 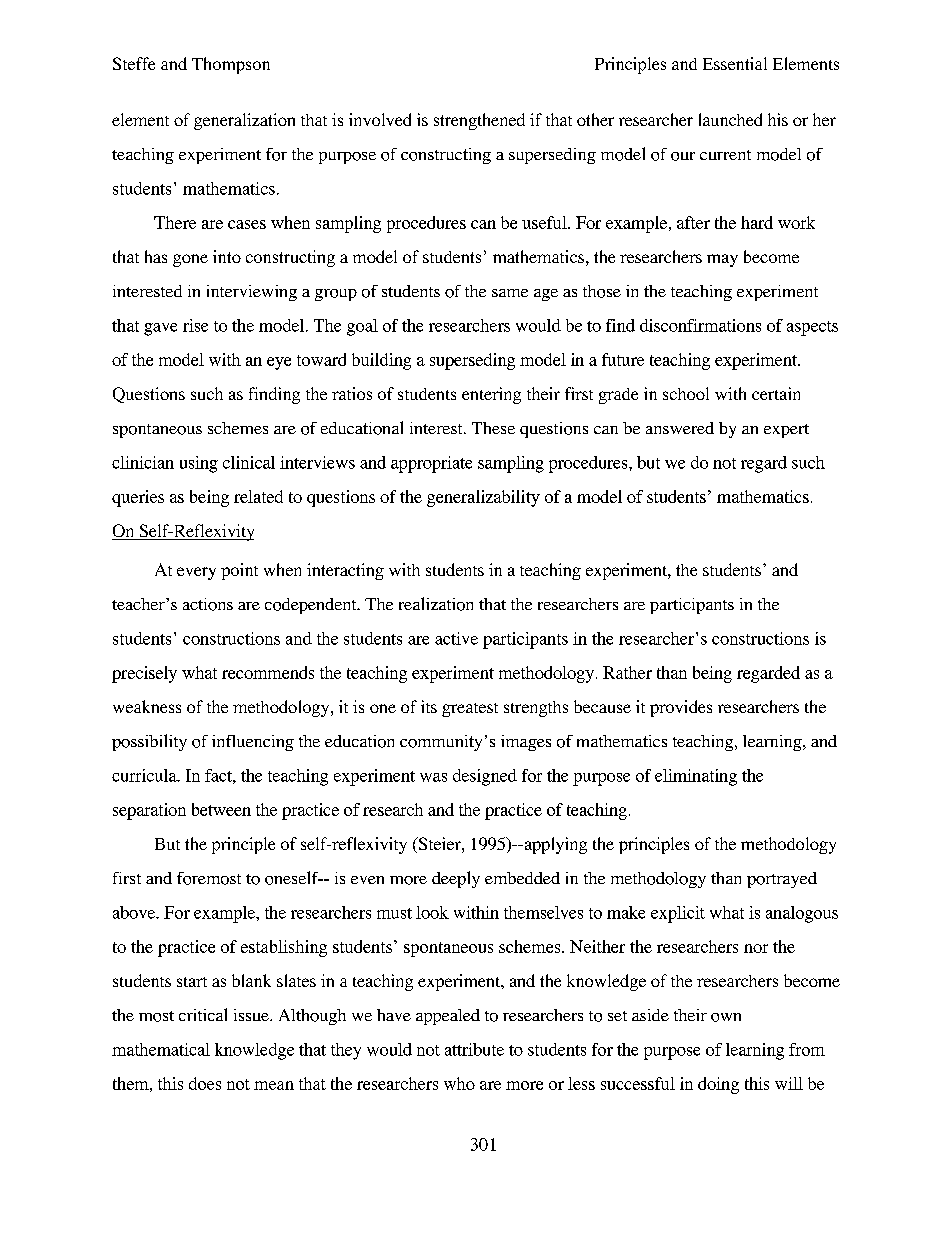 What do you see at coordinates (470, 710) in the screenshot?
I see `greatest` at bounding box center [470, 710].
